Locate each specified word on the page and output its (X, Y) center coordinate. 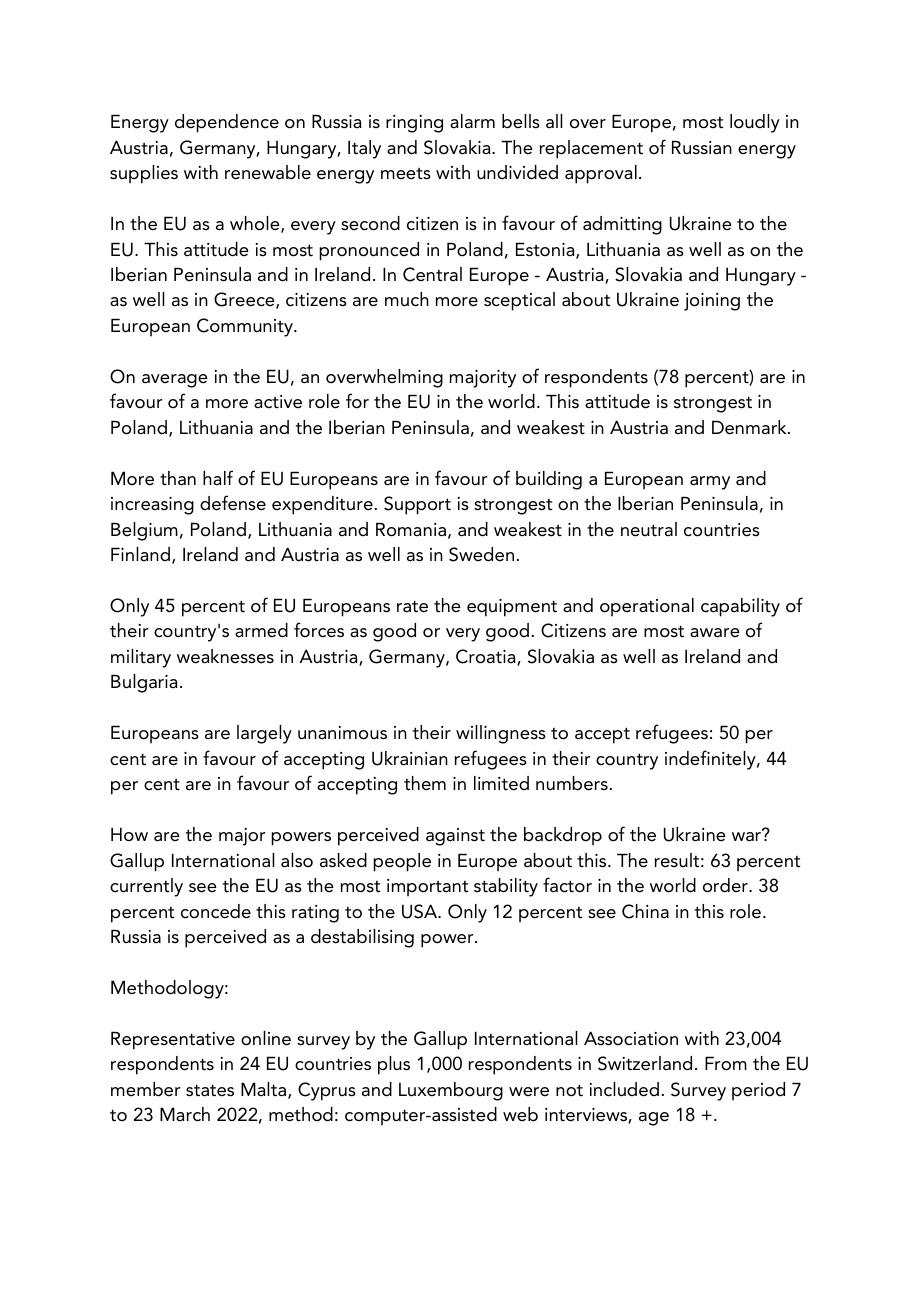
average (175, 381)
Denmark (750, 427)
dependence (227, 123)
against (455, 837)
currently (146, 887)
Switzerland (645, 1063)
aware (715, 633)
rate (412, 606)
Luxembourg (451, 1091)
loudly (755, 123)
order (726, 885)
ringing (414, 124)
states (210, 1090)
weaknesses (225, 656)
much (407, 299)
